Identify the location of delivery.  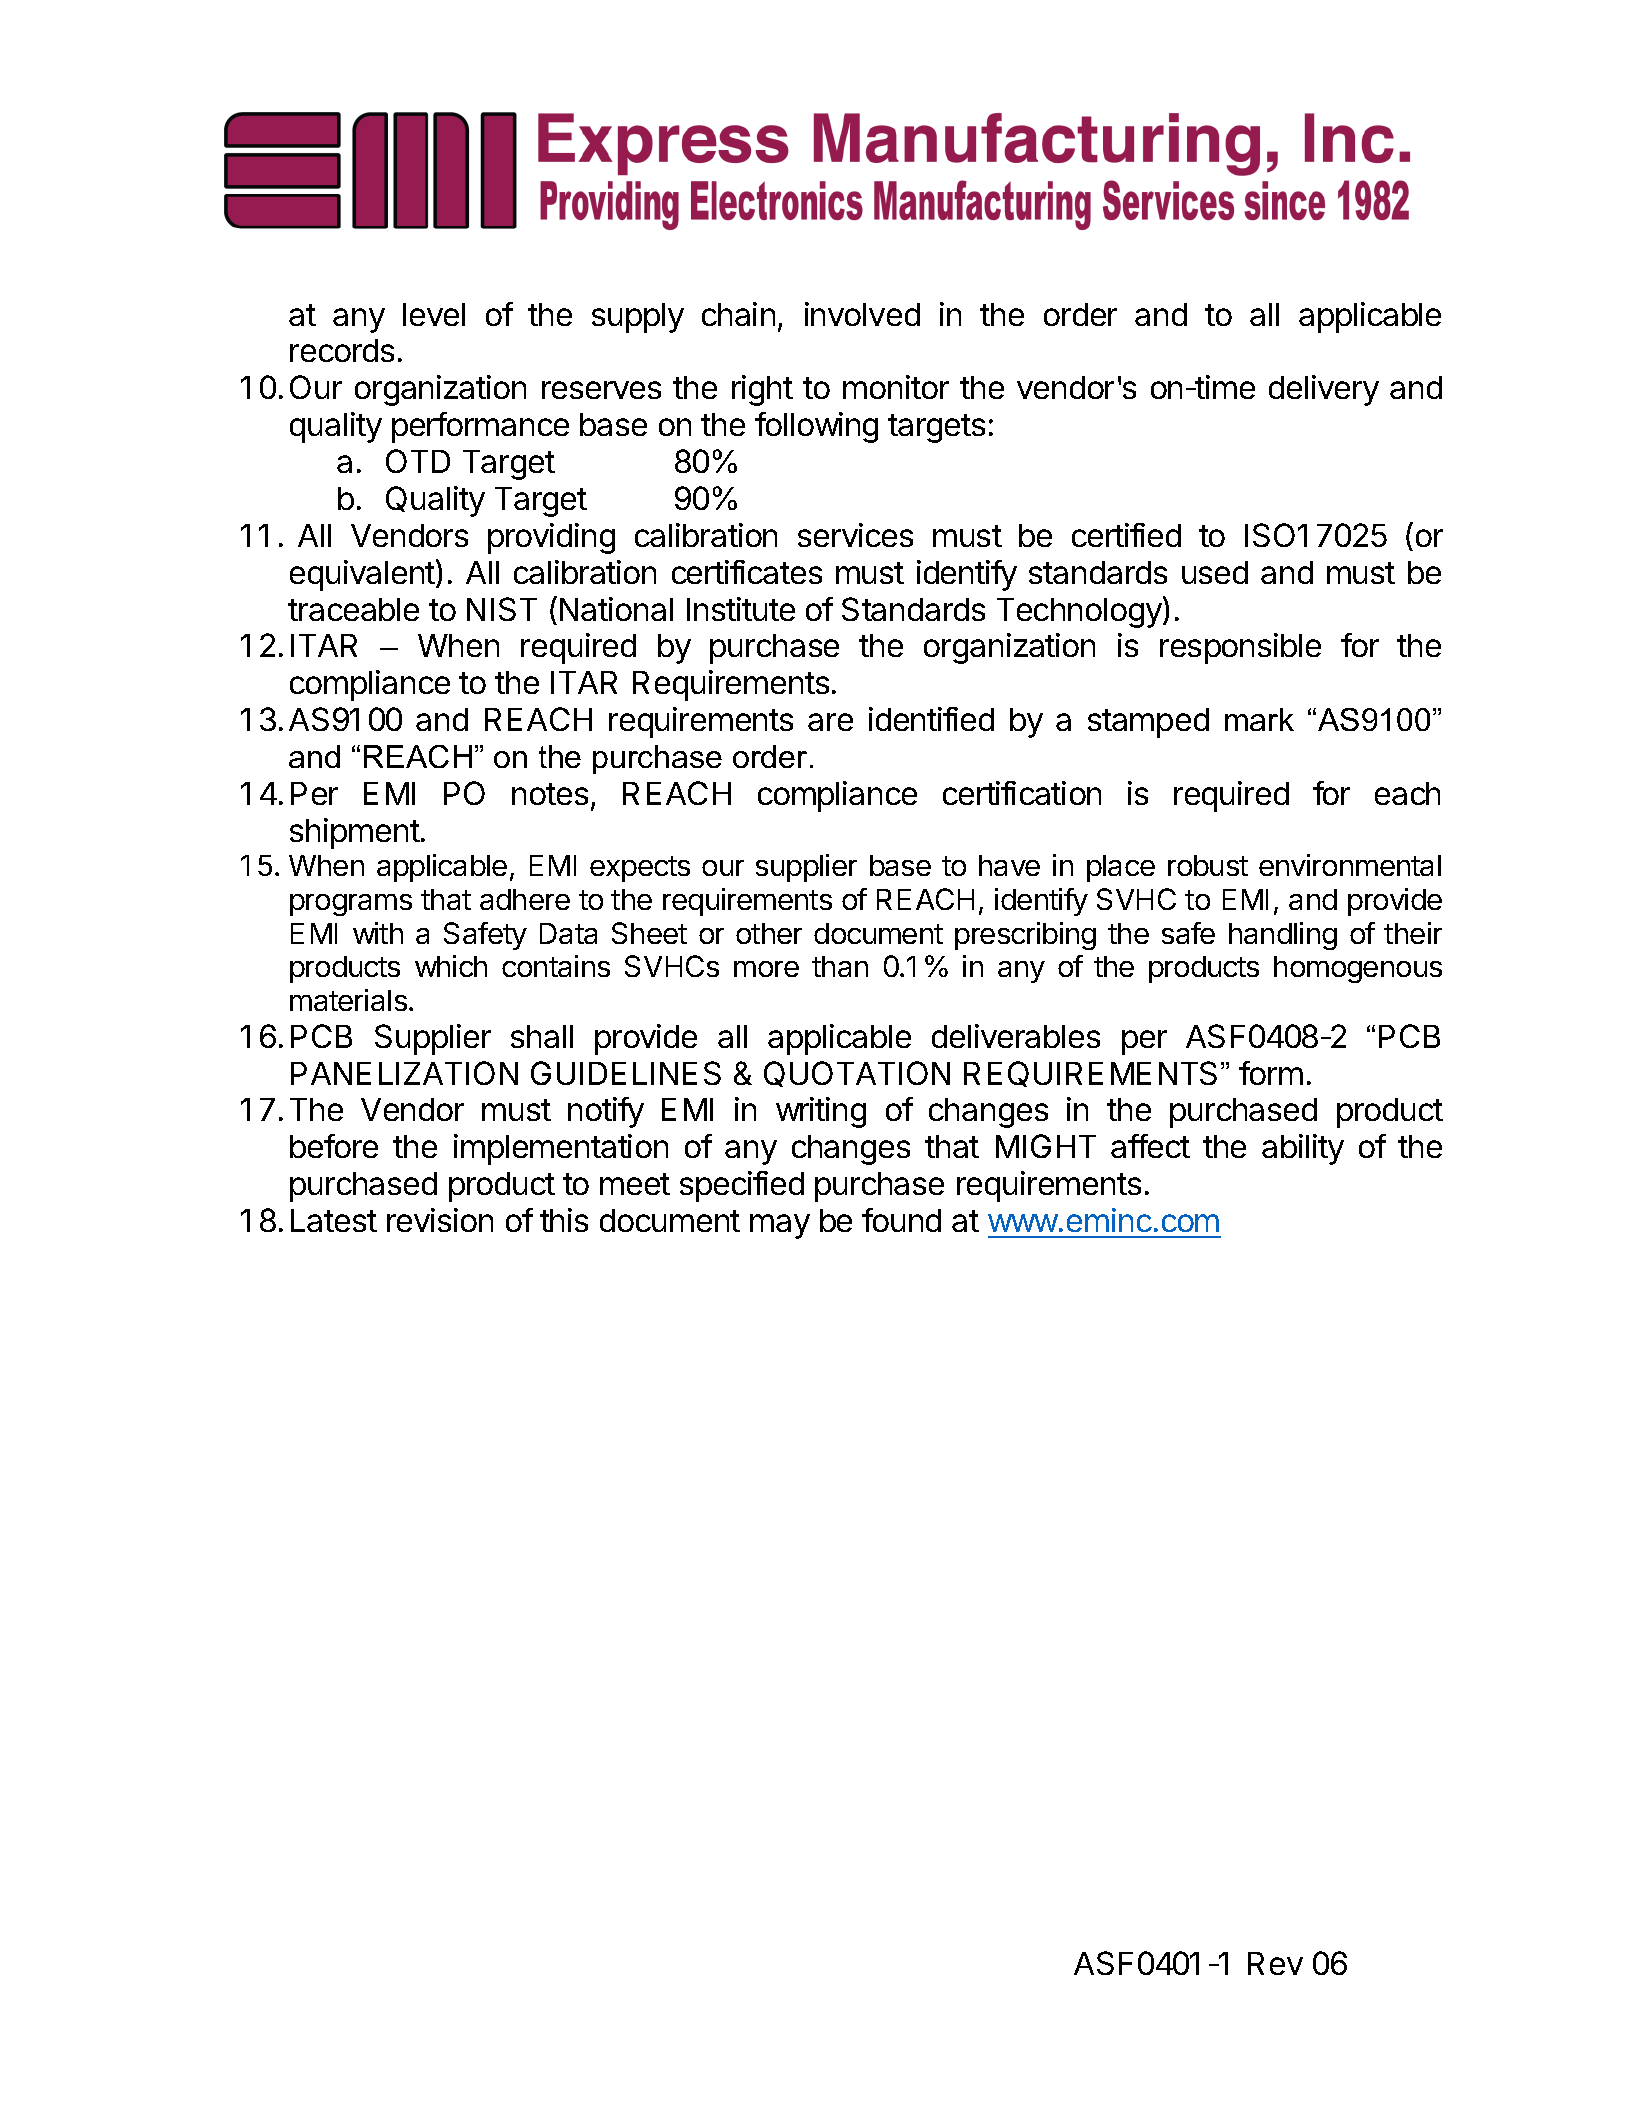
(1324, 390).
